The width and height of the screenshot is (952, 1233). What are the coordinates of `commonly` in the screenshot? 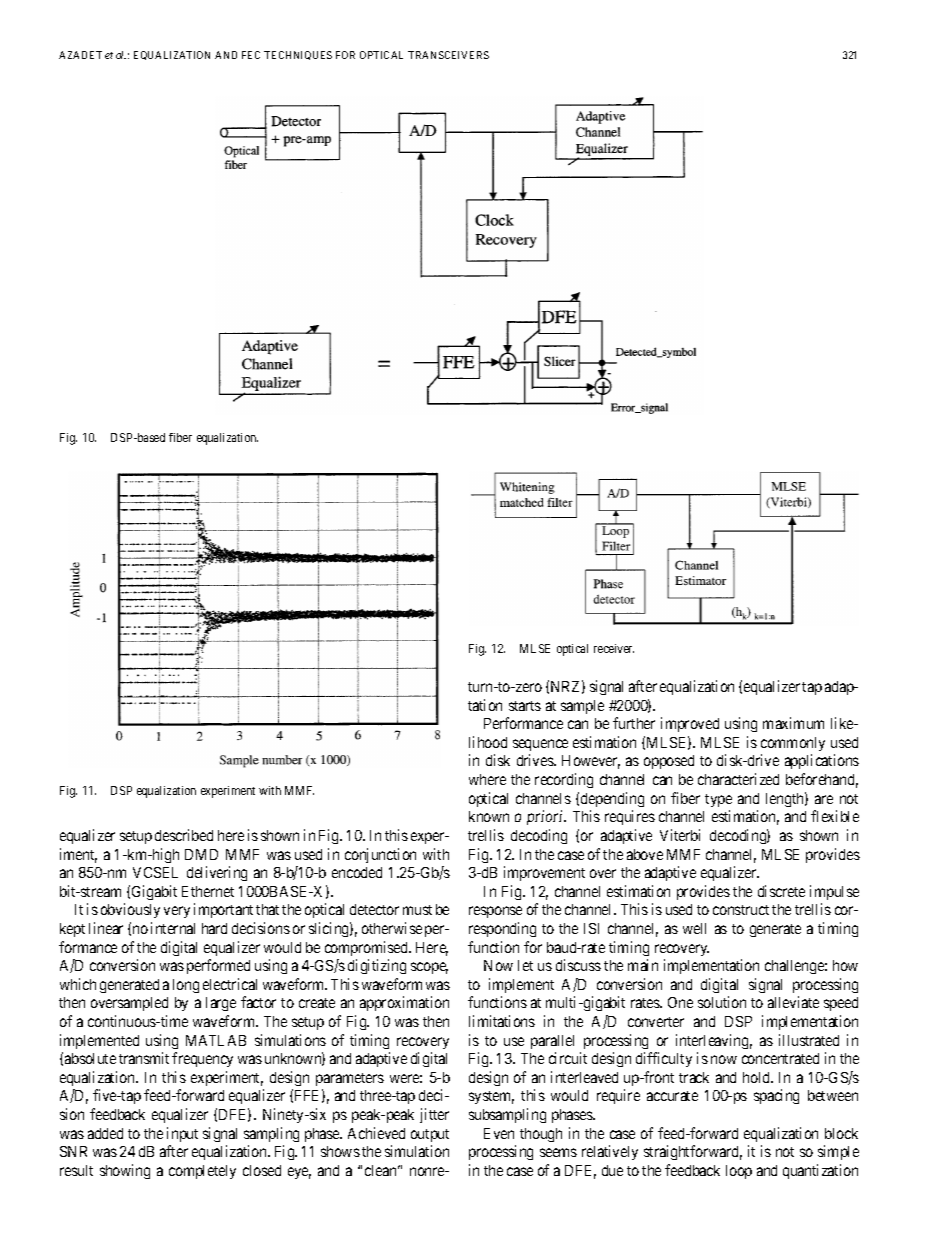 It's located at (793, 744).
